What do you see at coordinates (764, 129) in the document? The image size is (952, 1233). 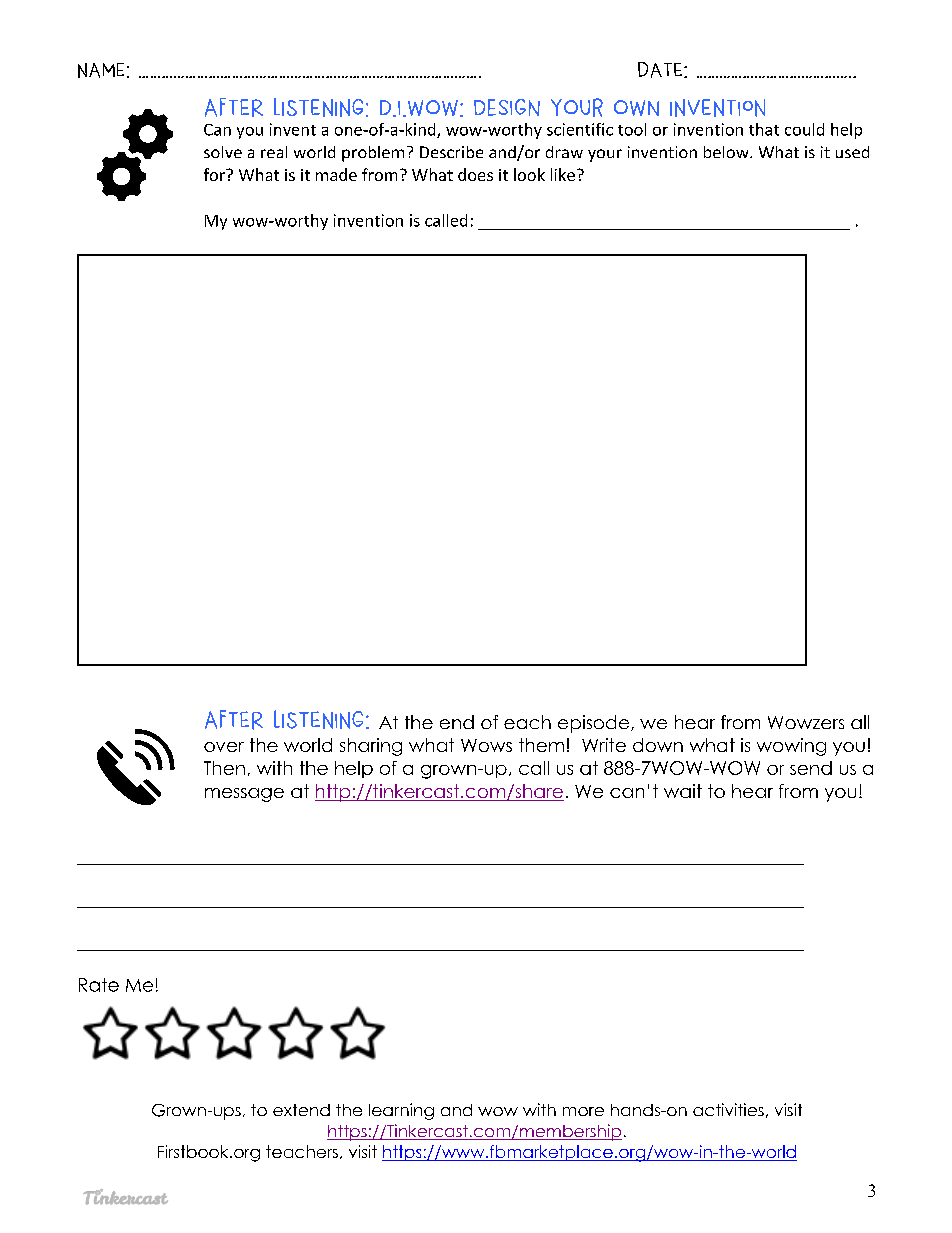 I see `that` at bounding box center [764, 129].
